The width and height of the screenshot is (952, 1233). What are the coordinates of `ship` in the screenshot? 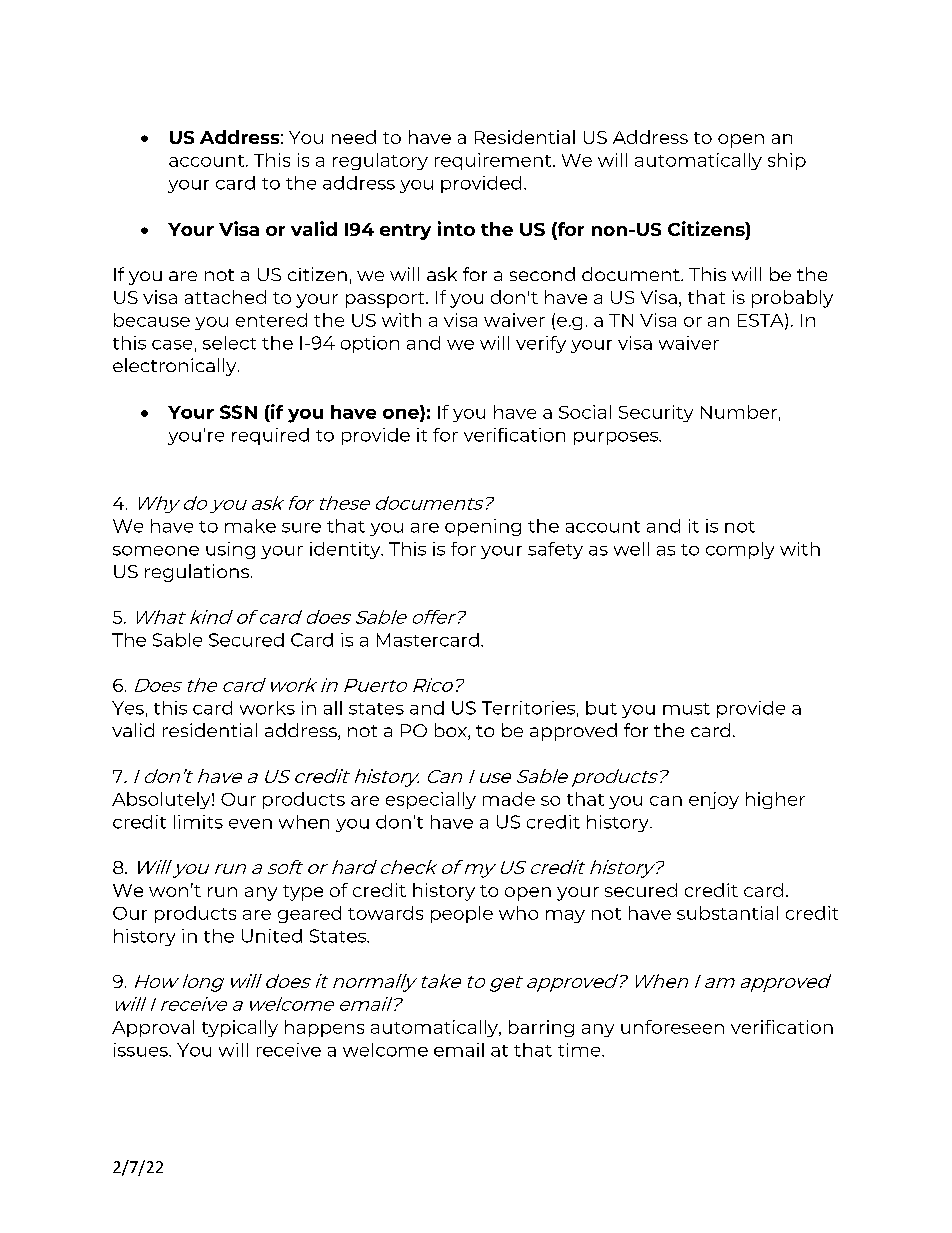 It's located at (787, 161).
